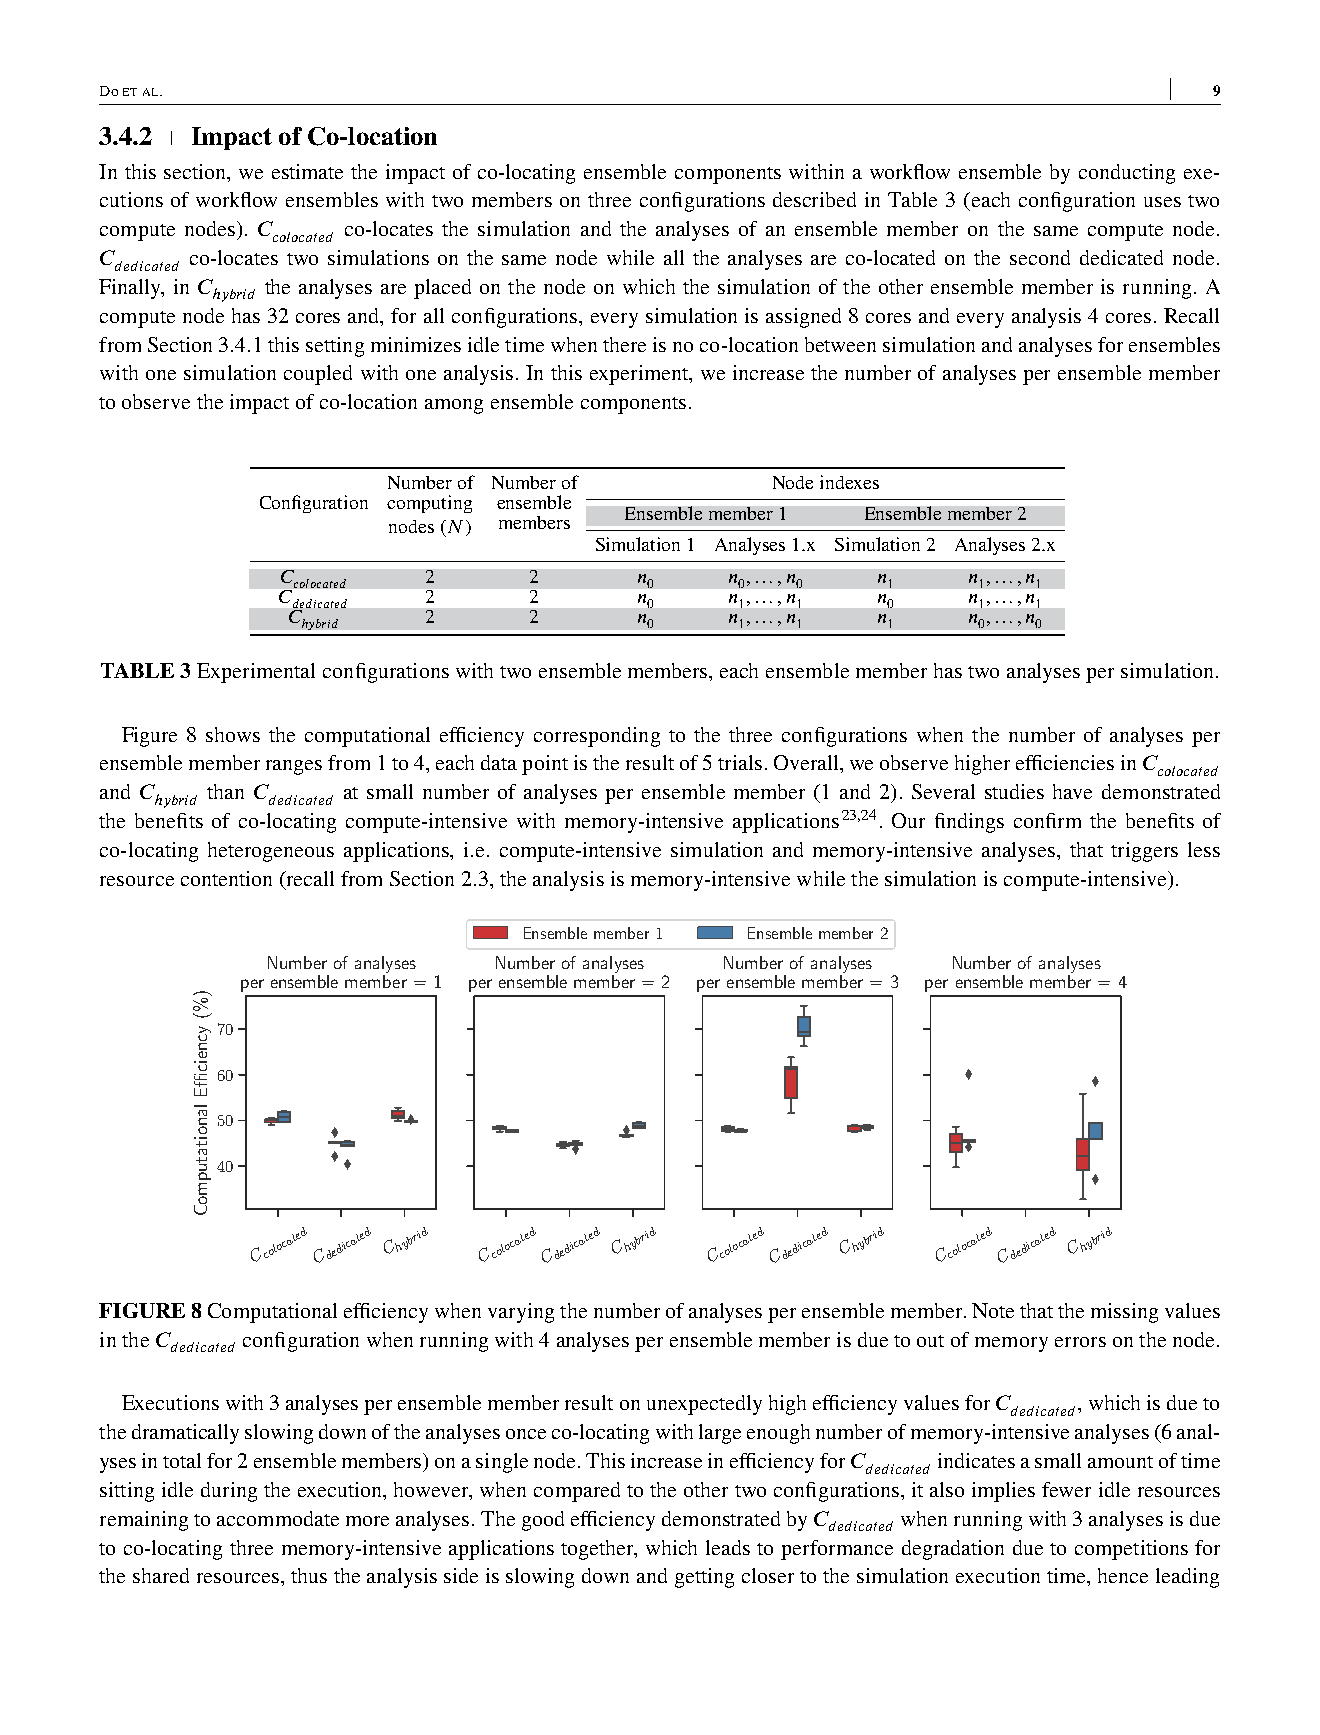  Describe the element at coordinates (814, 199) in the screenshot. I see `described` at that location.
